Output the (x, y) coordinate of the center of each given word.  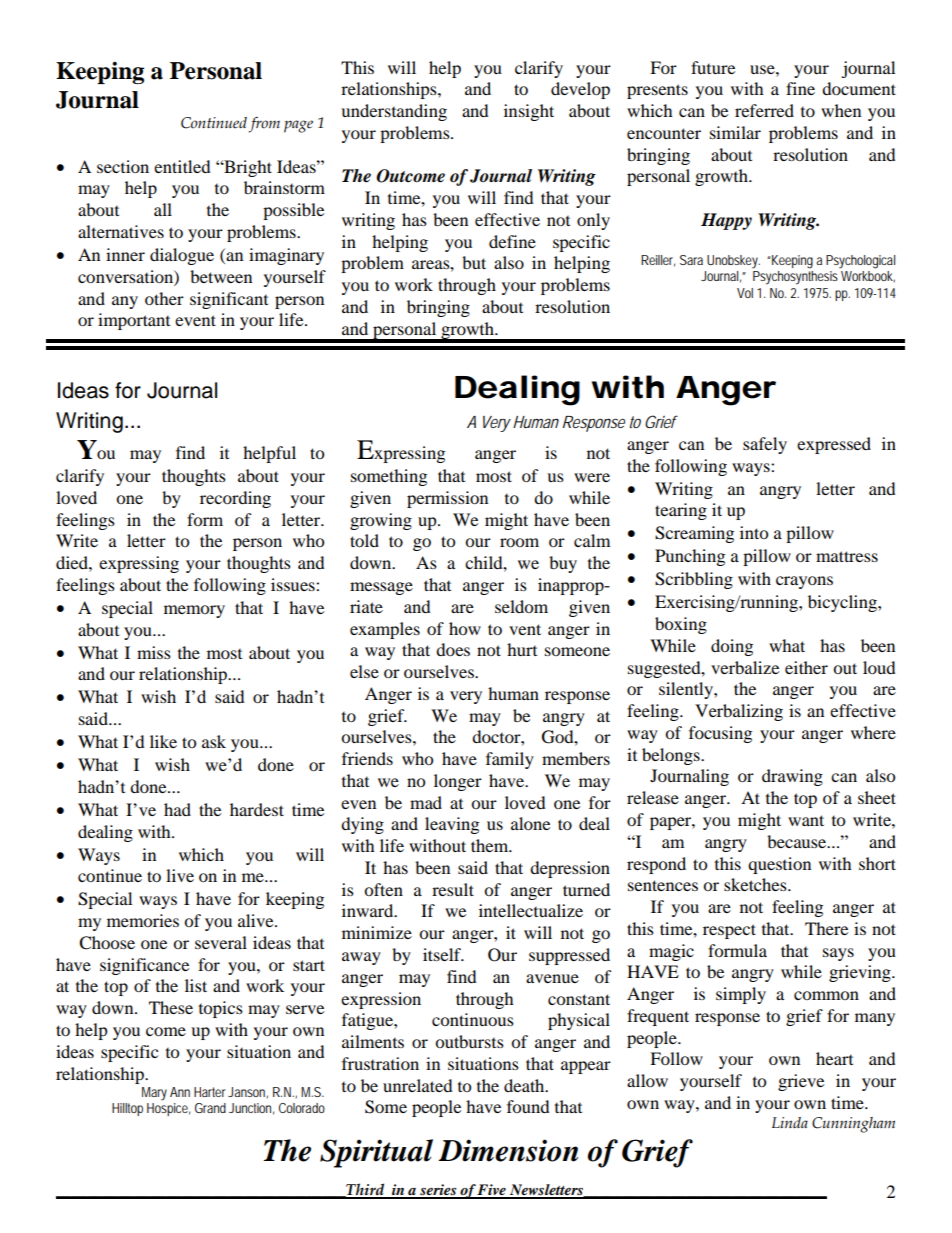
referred (764, 110)
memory (194, 611)
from (264, 125)
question (779, 865)
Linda (790, 1122)
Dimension (508, 1150)
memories (143, 920)
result (453, 889)
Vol (745, 293)
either (806, 667)
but (474, 262)
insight (529, 112)
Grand (210, 1108)
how (465, 628)
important (134, 321)
